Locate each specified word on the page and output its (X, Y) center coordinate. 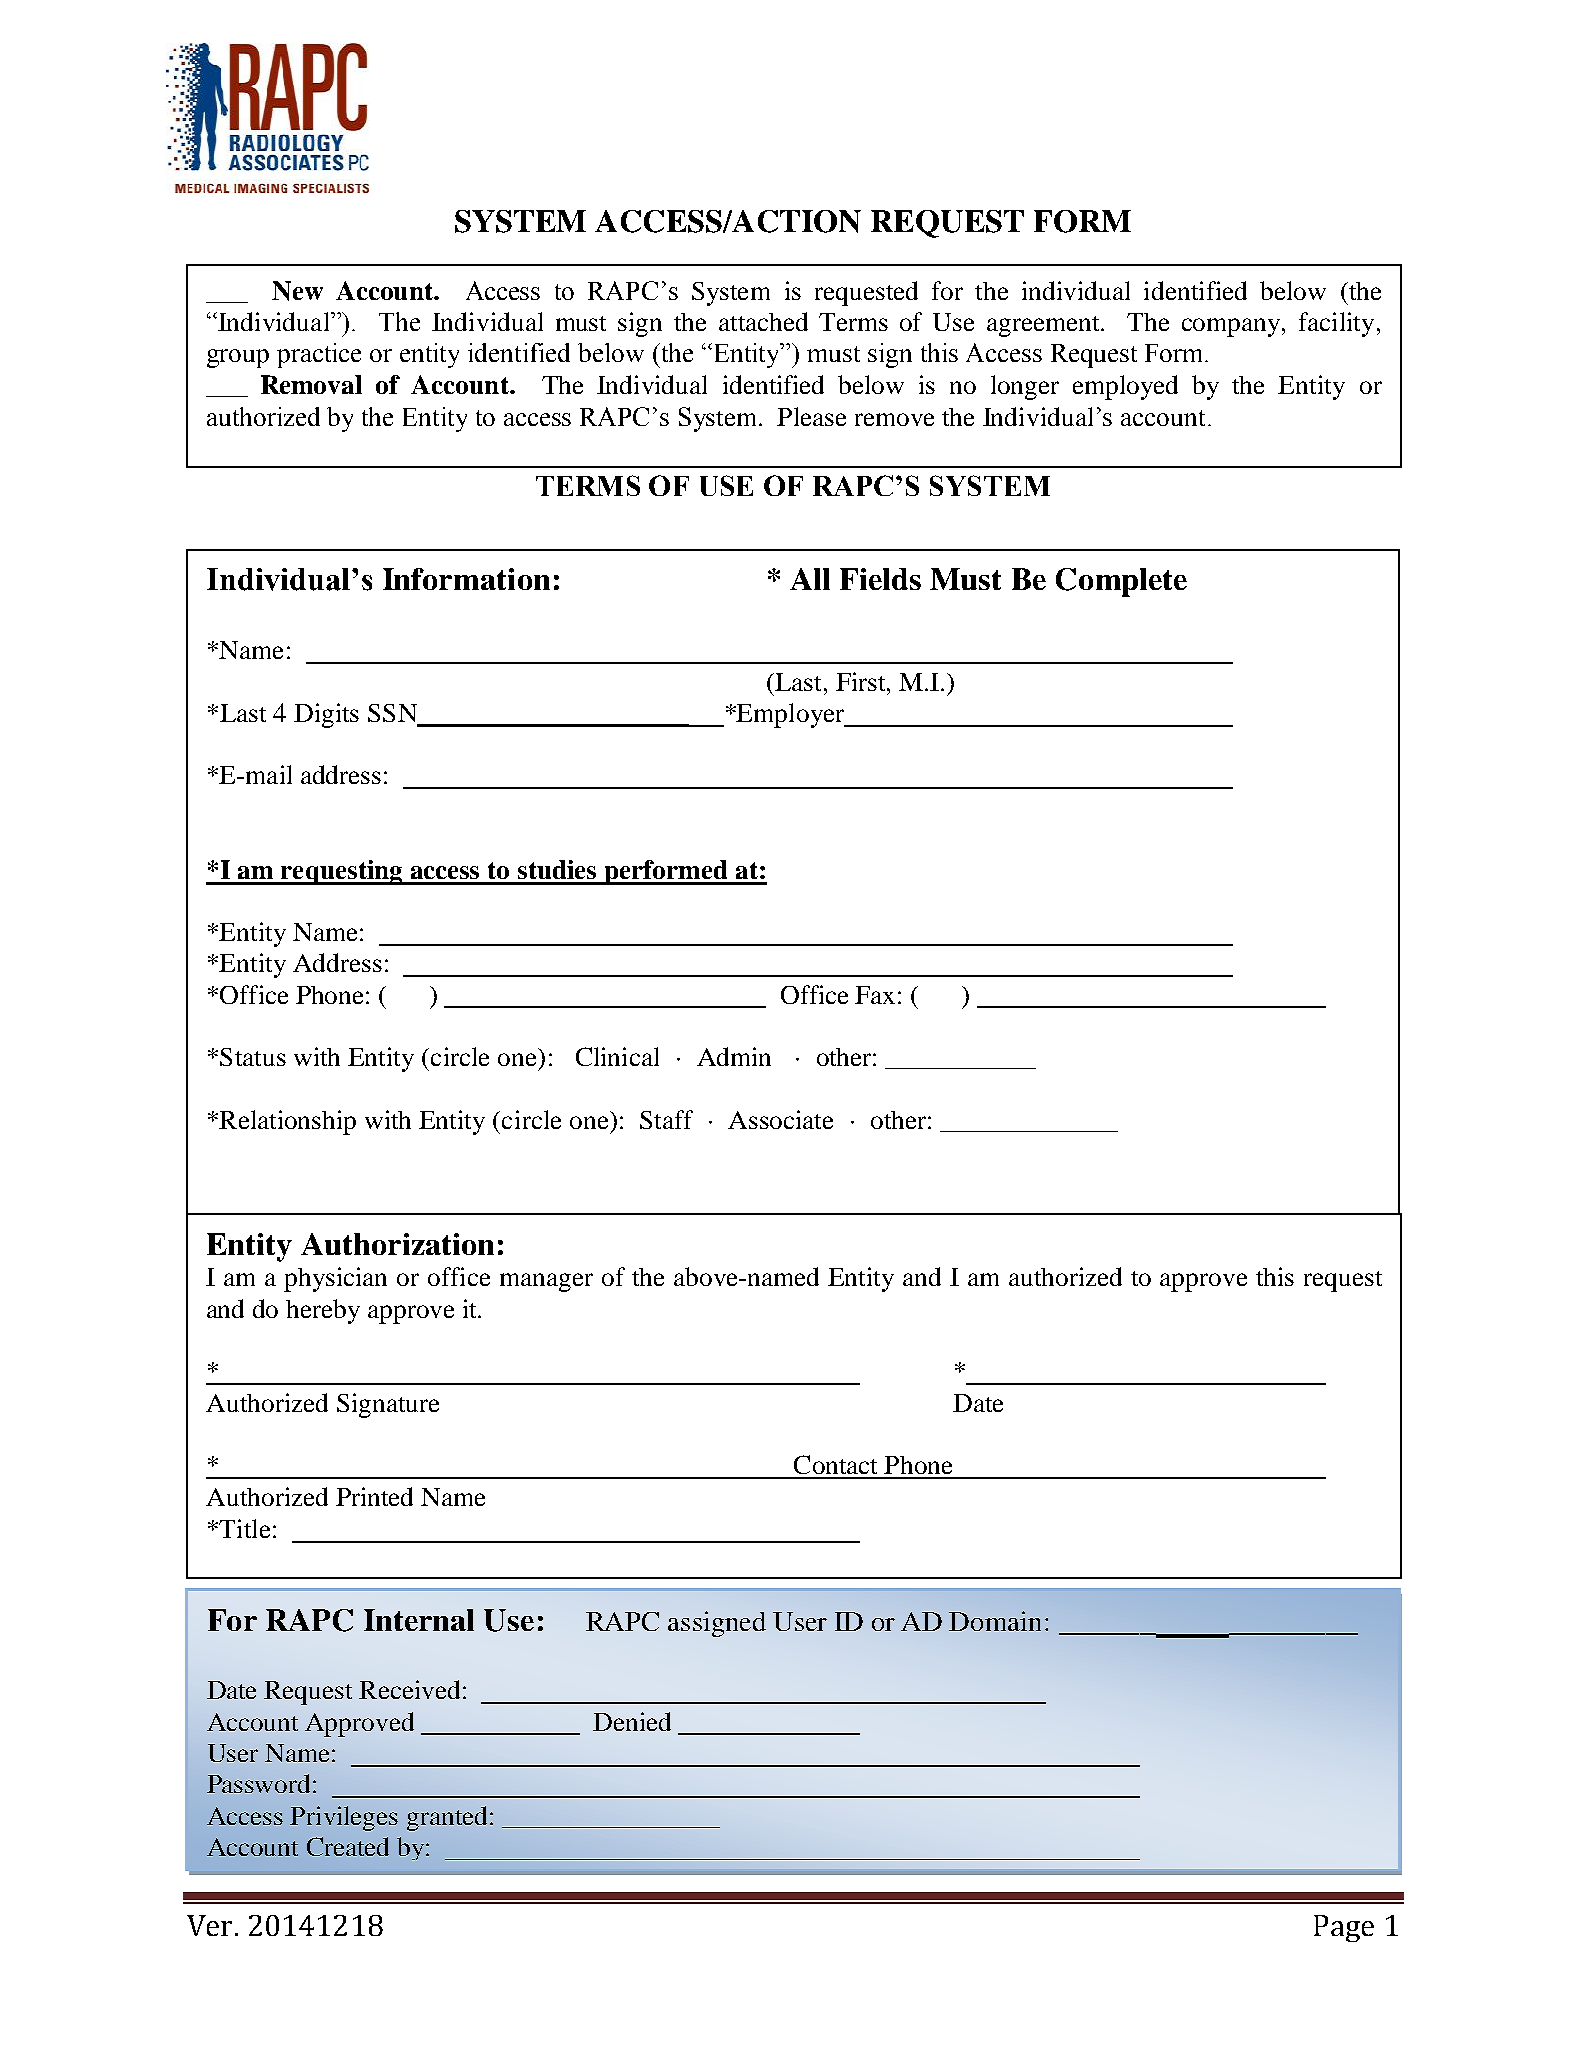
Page (1344, 1928)
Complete (1121, 582)
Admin (734, 1056)
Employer (791, 715)
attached (763, 321)
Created (348, 1846)
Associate (780, 1119)
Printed (374, 1496)
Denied (632, 1721)
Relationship (286, 1122)
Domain (995, 1621)
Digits (326, 715)
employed (1125, 387)
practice (319, 355)
